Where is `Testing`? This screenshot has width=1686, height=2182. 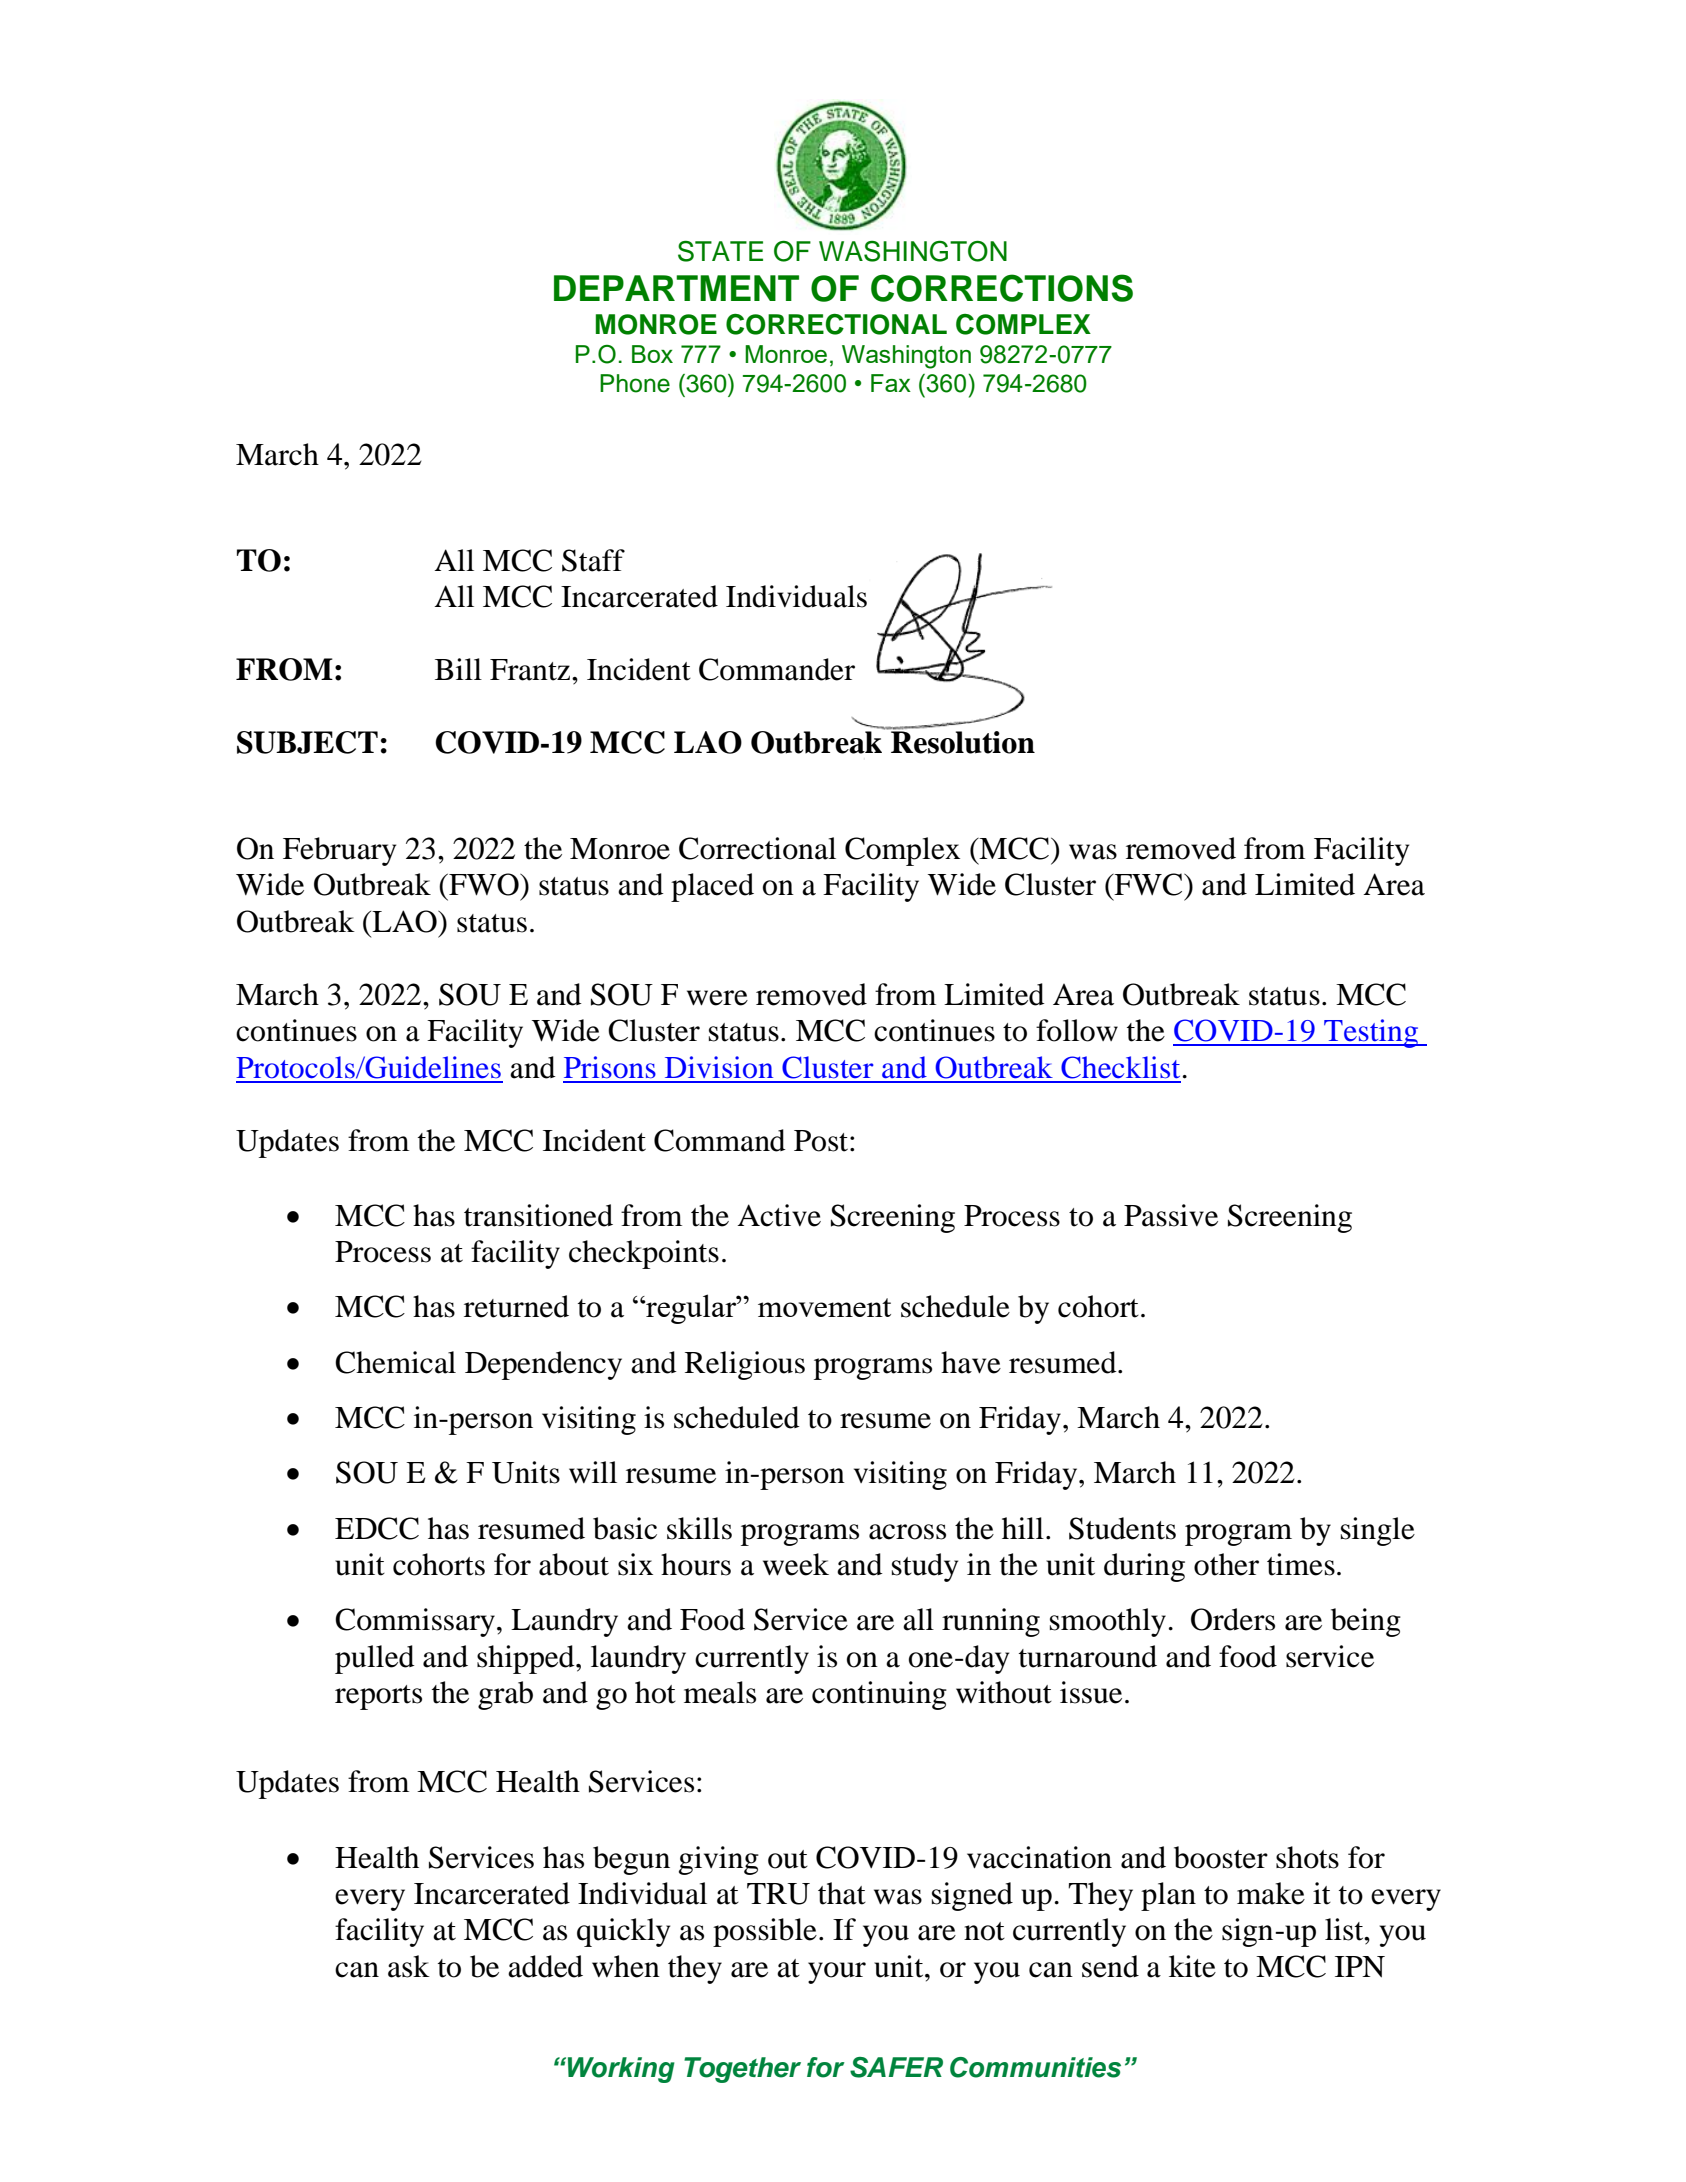 Testing is located at coordinates (1371, 1033).
